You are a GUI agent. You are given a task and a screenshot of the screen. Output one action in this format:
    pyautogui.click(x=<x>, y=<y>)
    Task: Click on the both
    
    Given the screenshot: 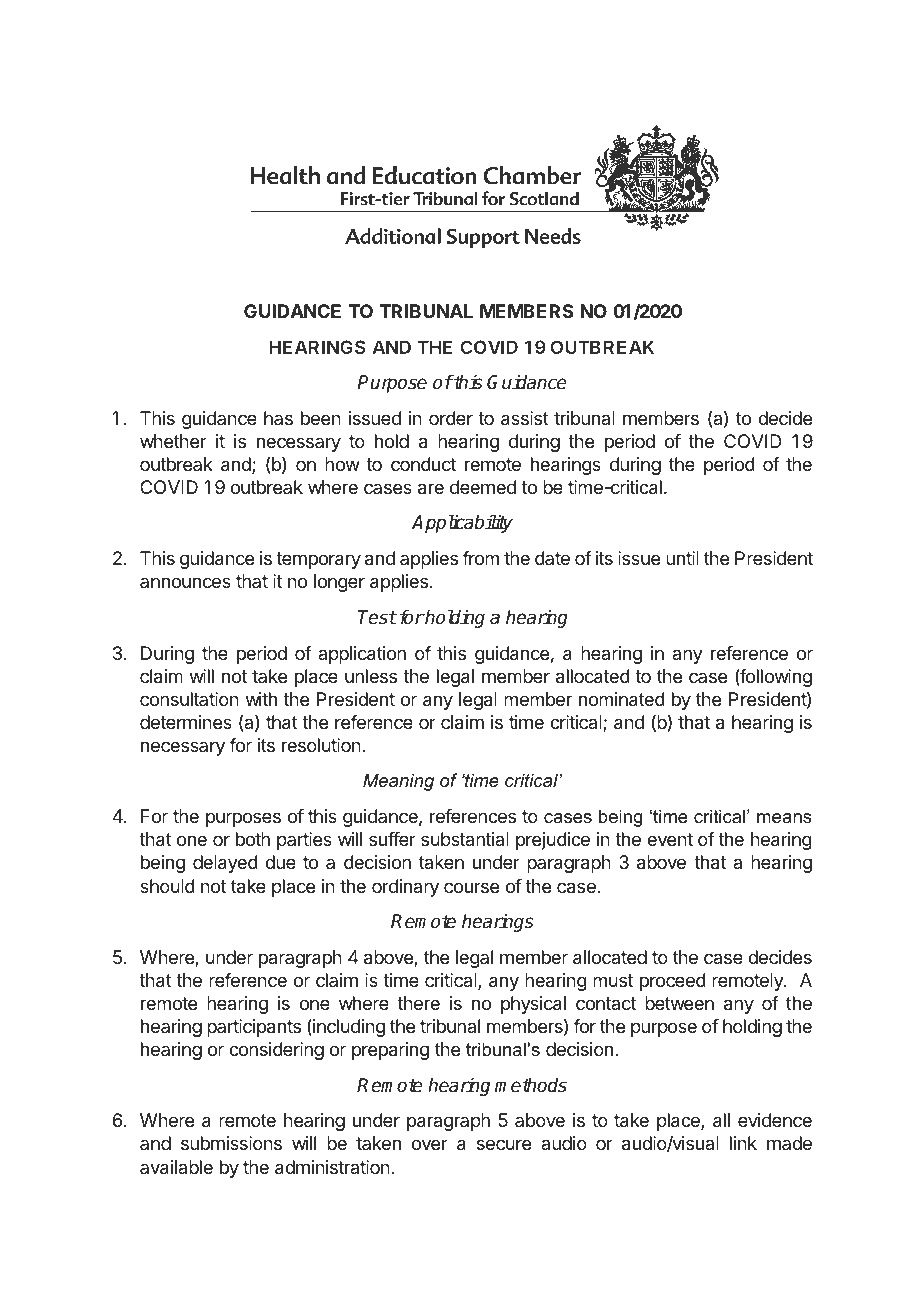 What is the action you would take?
    pyautogui.click(x=253, y=839)
